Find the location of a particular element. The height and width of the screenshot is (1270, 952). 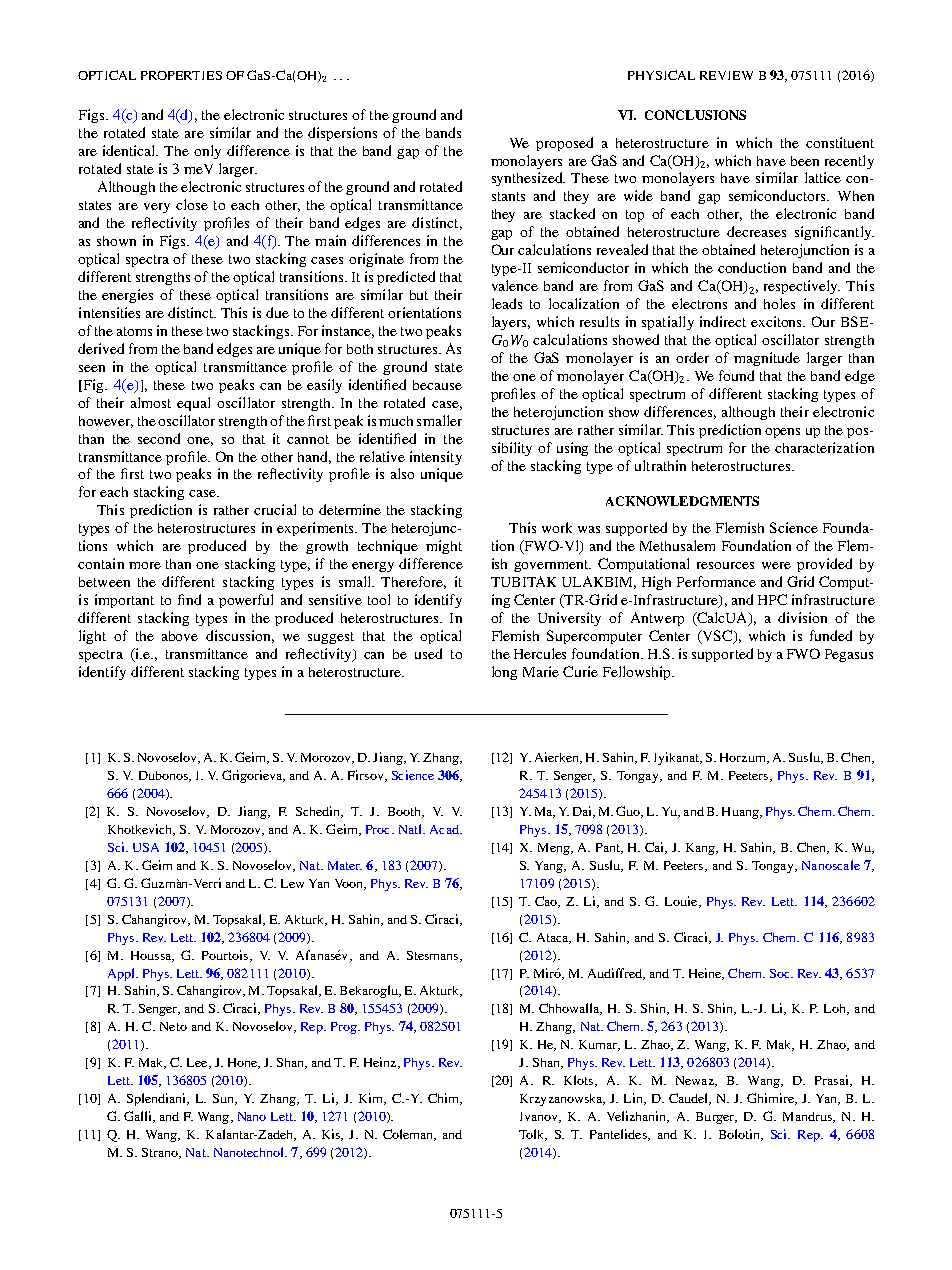

Burger is located at coordinates (716, 1118).
